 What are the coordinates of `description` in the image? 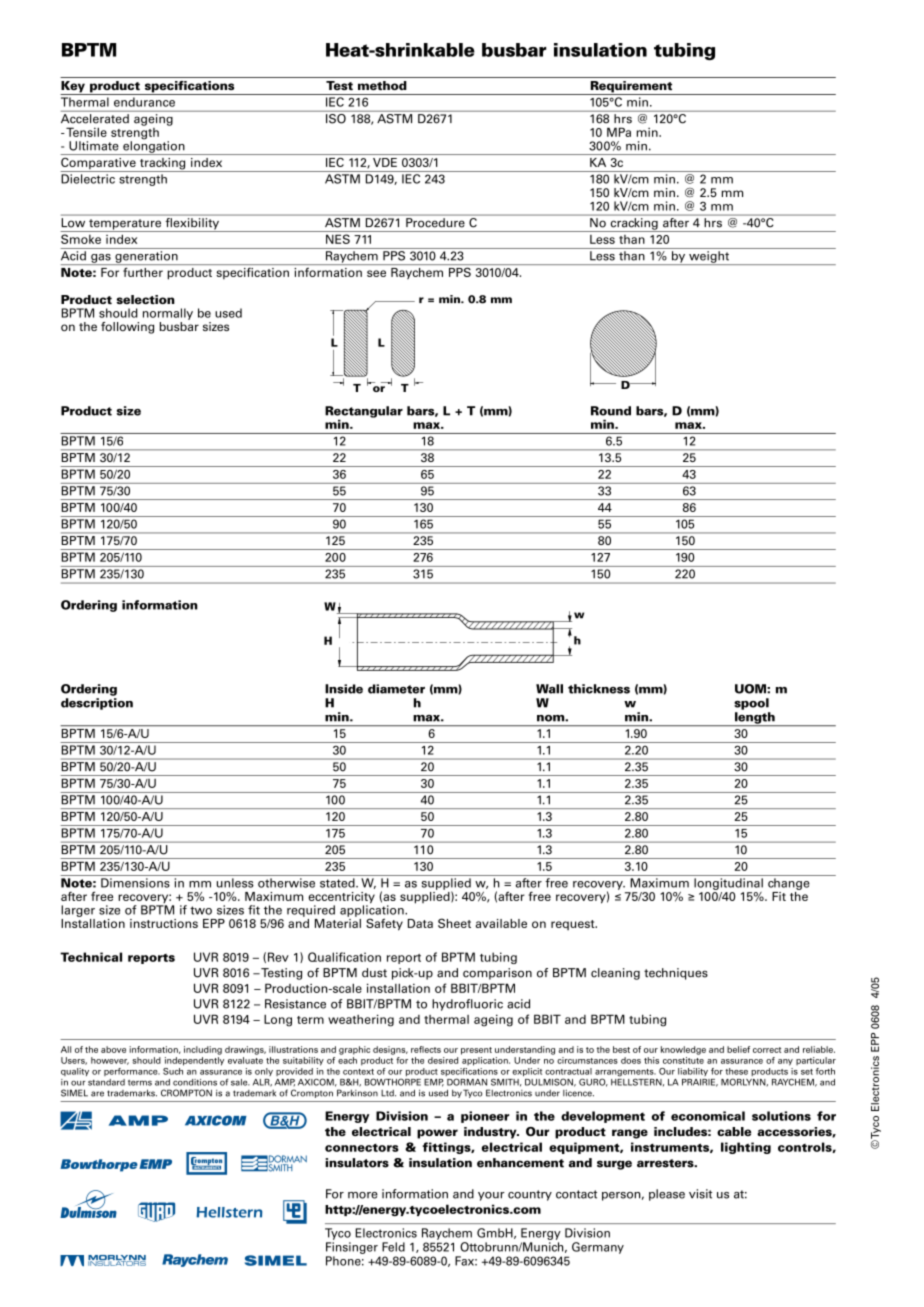 It's located at (97, 704).
